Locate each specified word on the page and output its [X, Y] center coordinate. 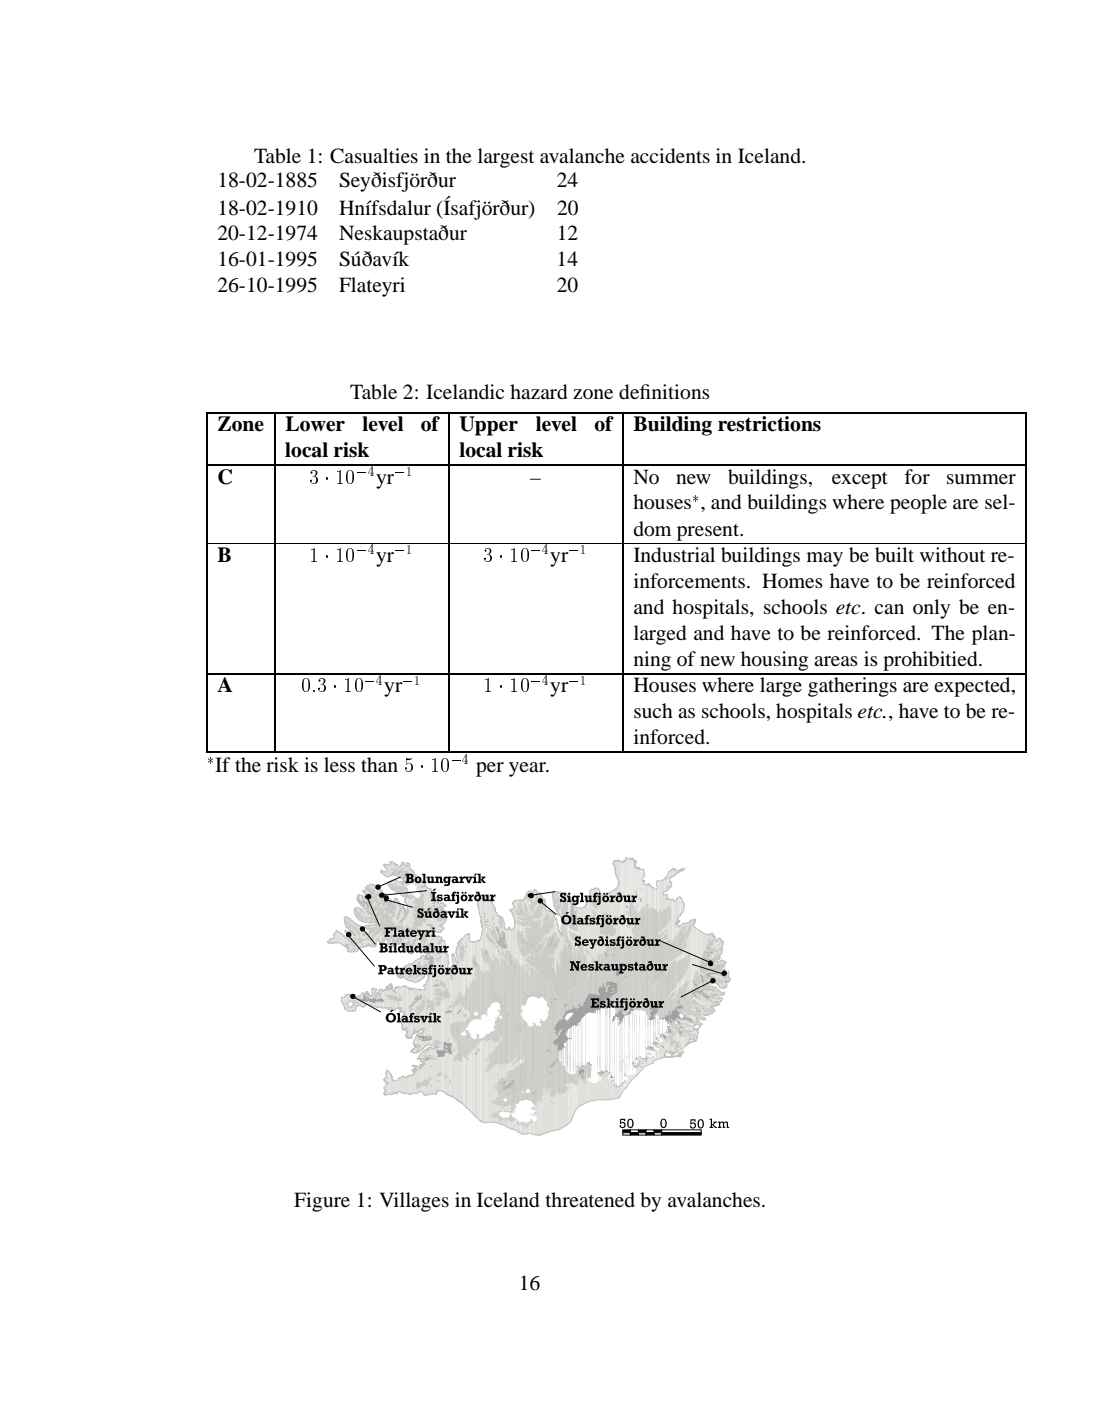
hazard [538, 392]
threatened [590, 1200]
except [860, 480]
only [931, 609]
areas [836, 661]
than [379, 764]
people [918, 504]
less [339, 764]
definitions [664, 392]
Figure [322, 1202]
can [889, 609]
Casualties [374, 156]
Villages [414, 1202]
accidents [670, 156]
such [653, 710]
